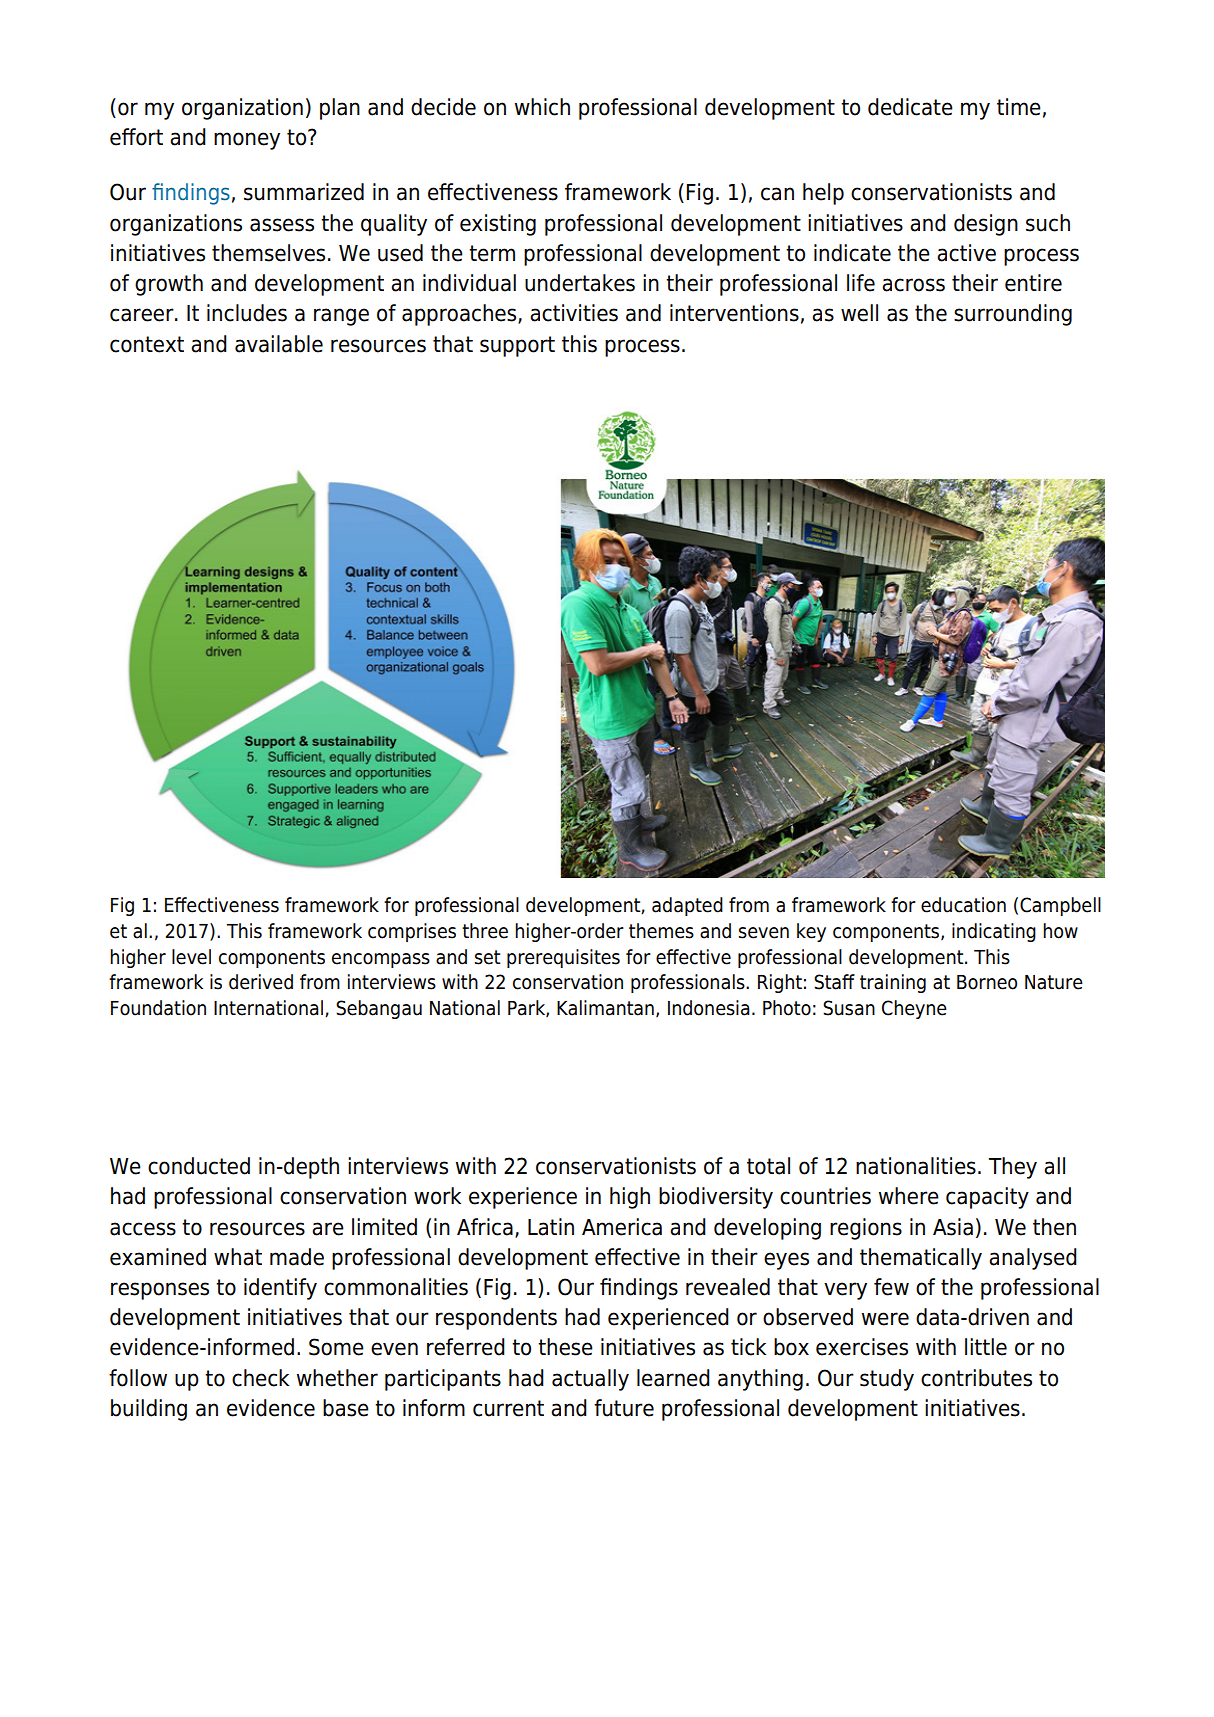  What do you see at coordinates (994, 932) in the screenshot?
I see `indicating` at bounding box center [994, 932].
